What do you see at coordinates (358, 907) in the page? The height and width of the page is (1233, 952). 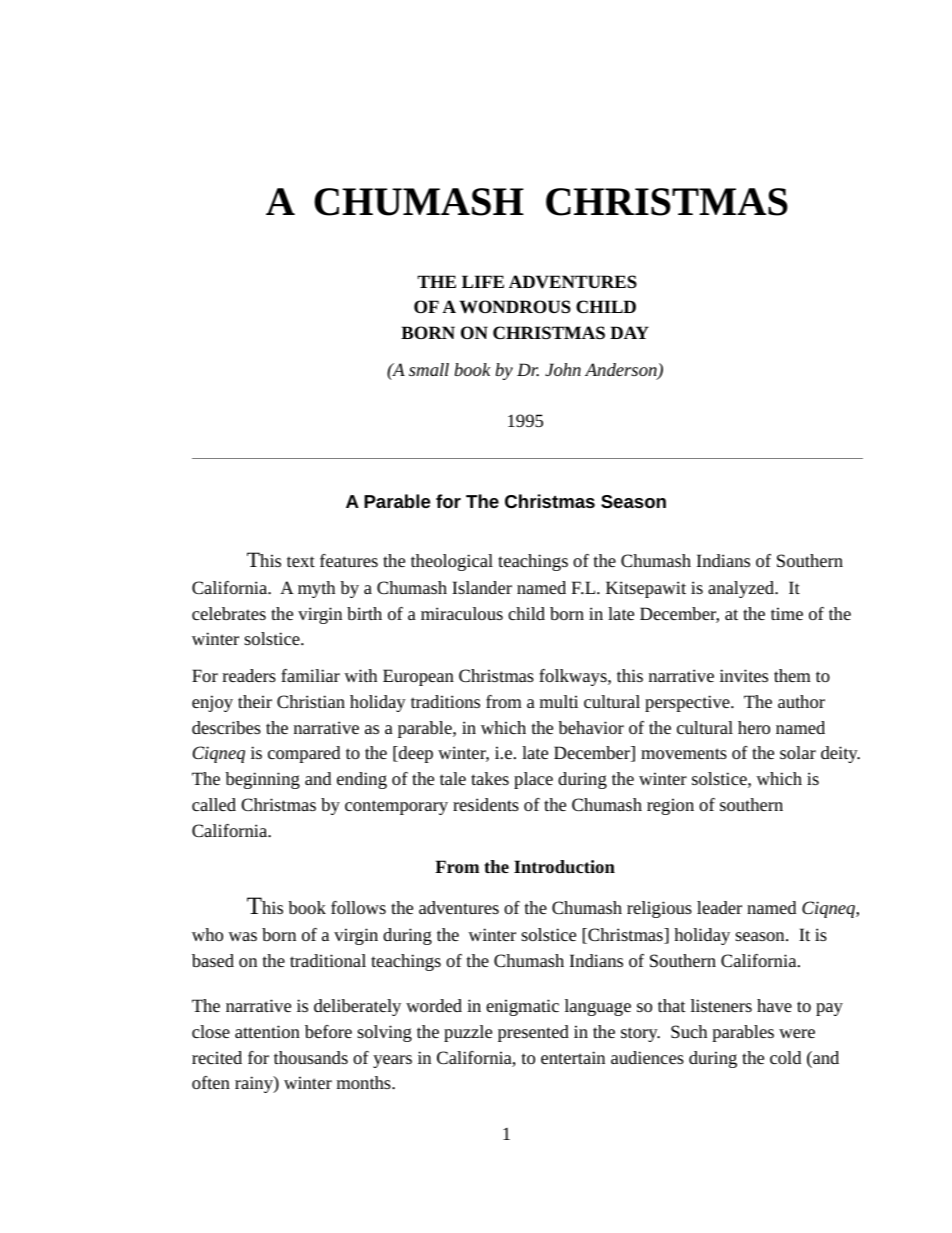 I see `follows` at bounding box center [358, 907].
